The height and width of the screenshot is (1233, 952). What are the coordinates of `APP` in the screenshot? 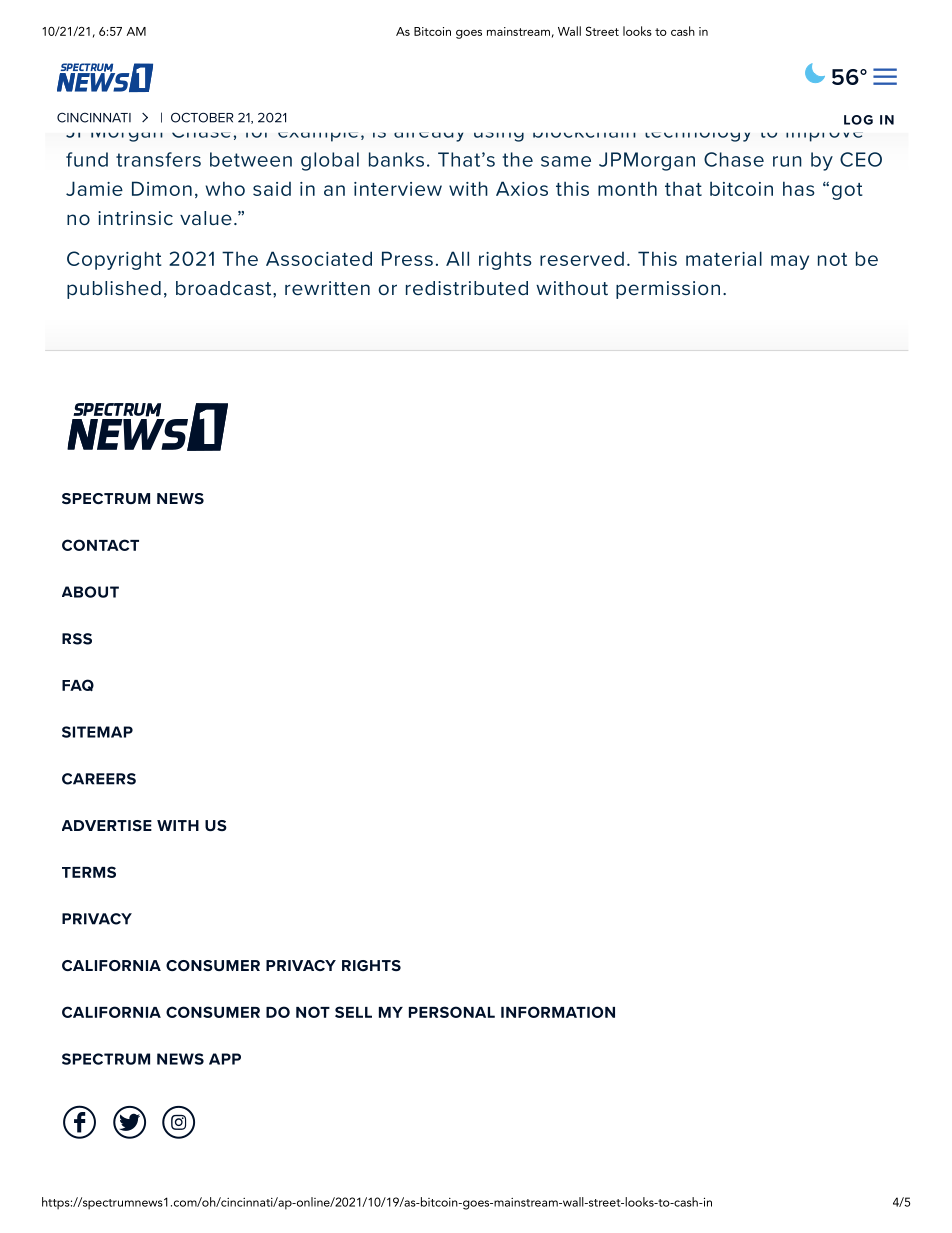 It's located at (225, 1059).
